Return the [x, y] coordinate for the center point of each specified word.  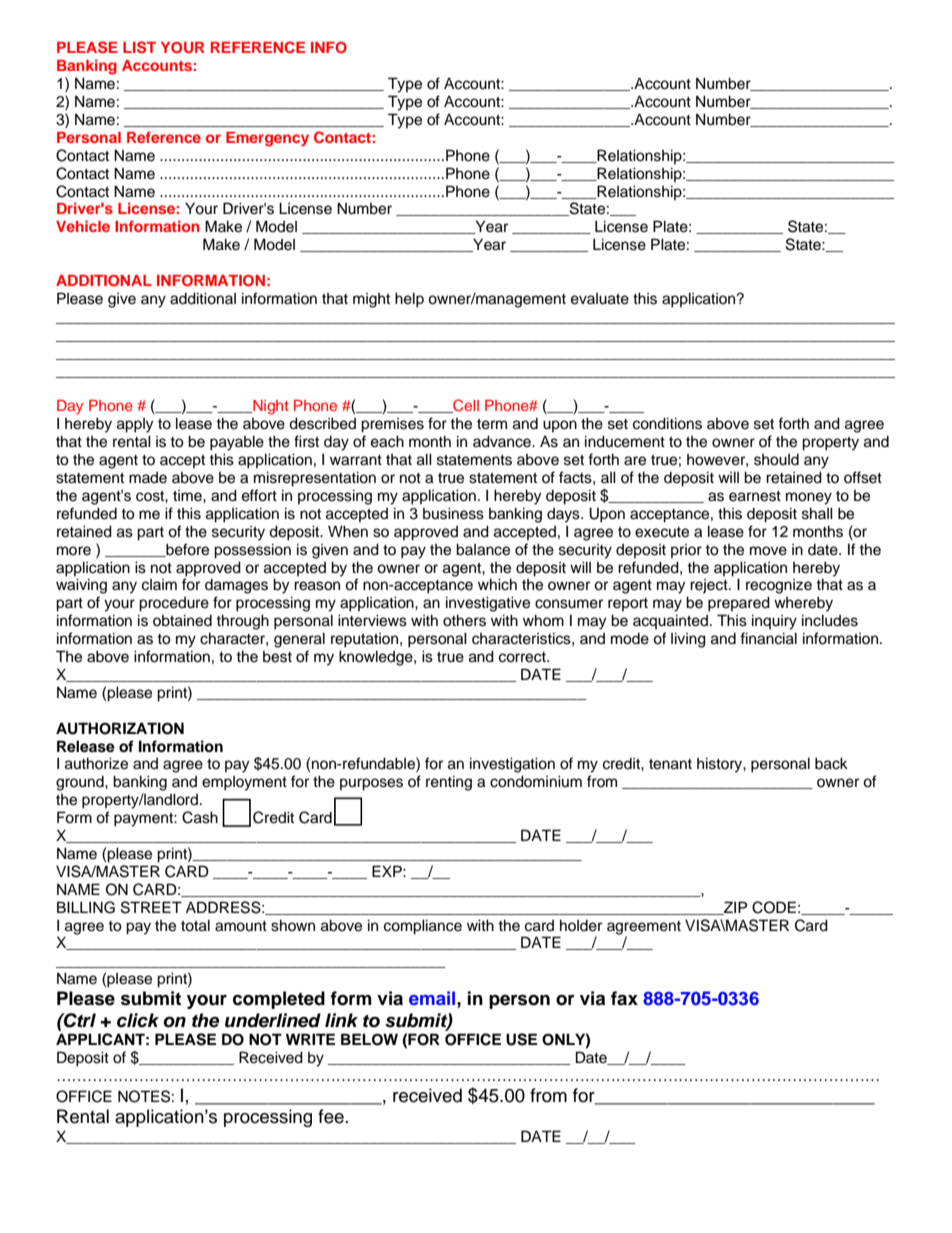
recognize [779, 586]
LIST [139, 47]
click [138, 1020]
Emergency [267, 139]
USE [521, 1039]
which [497, 584]
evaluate [600, 299]
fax [624, 998]
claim [159, 585]
